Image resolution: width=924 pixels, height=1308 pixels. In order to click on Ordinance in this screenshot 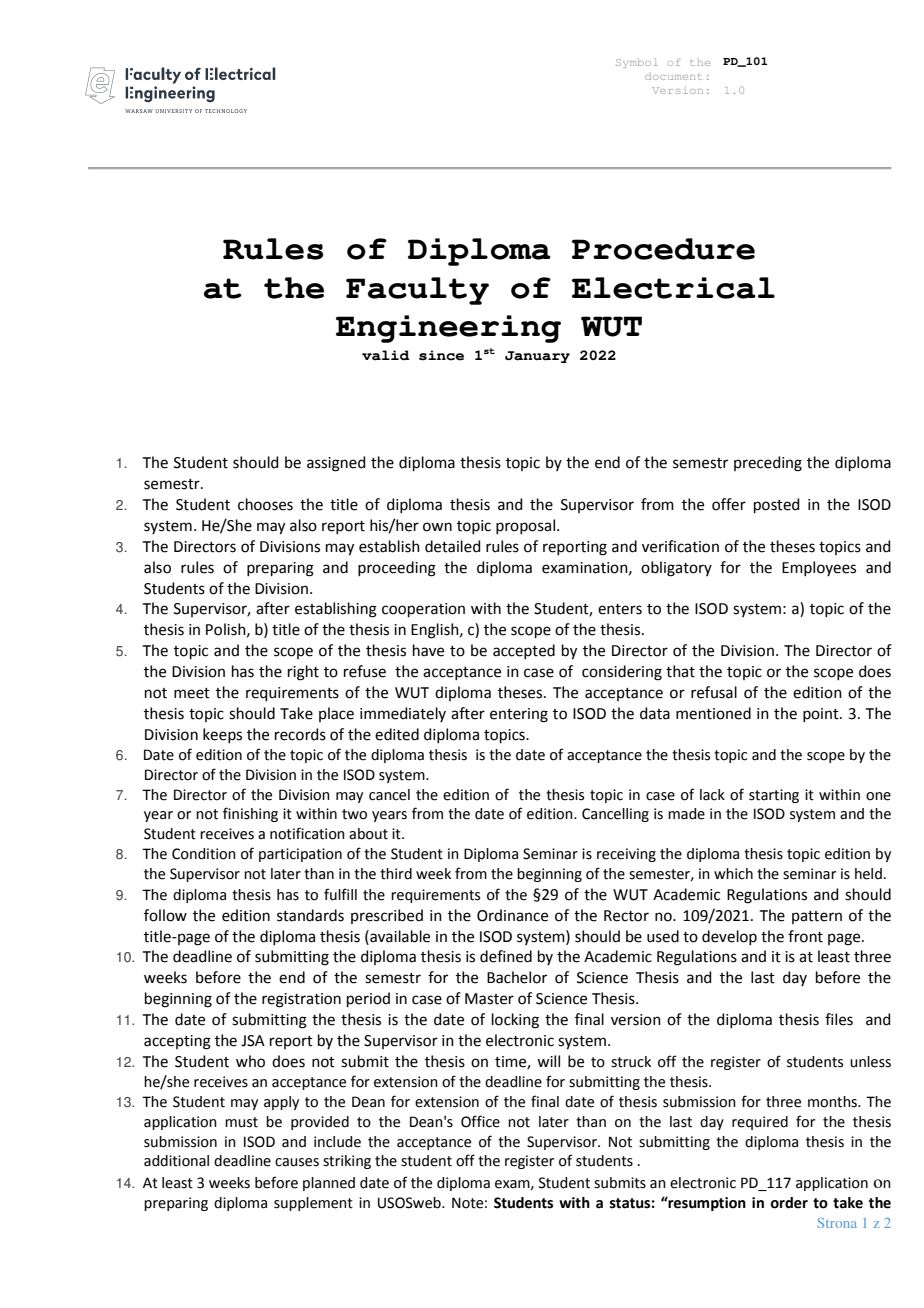, I will do `click(512, 915)`.
